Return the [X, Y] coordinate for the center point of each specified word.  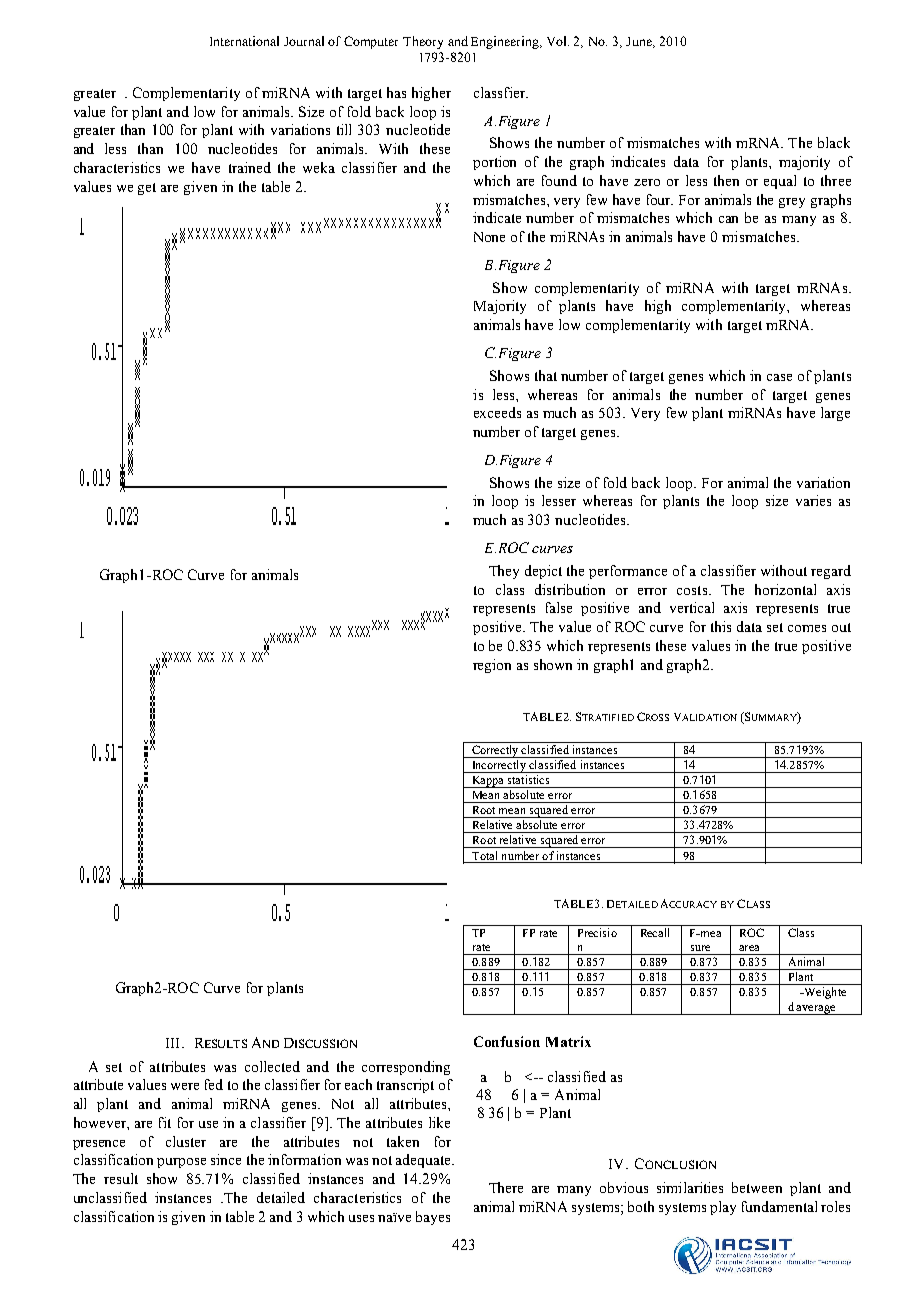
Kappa [488, 782]
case [779, 377]
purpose [181, 1163]
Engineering [506, 42]
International [244, 41]
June [640, 42]
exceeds [497, 412]
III [174, 1043]
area [749, 948]
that [546, 375]
